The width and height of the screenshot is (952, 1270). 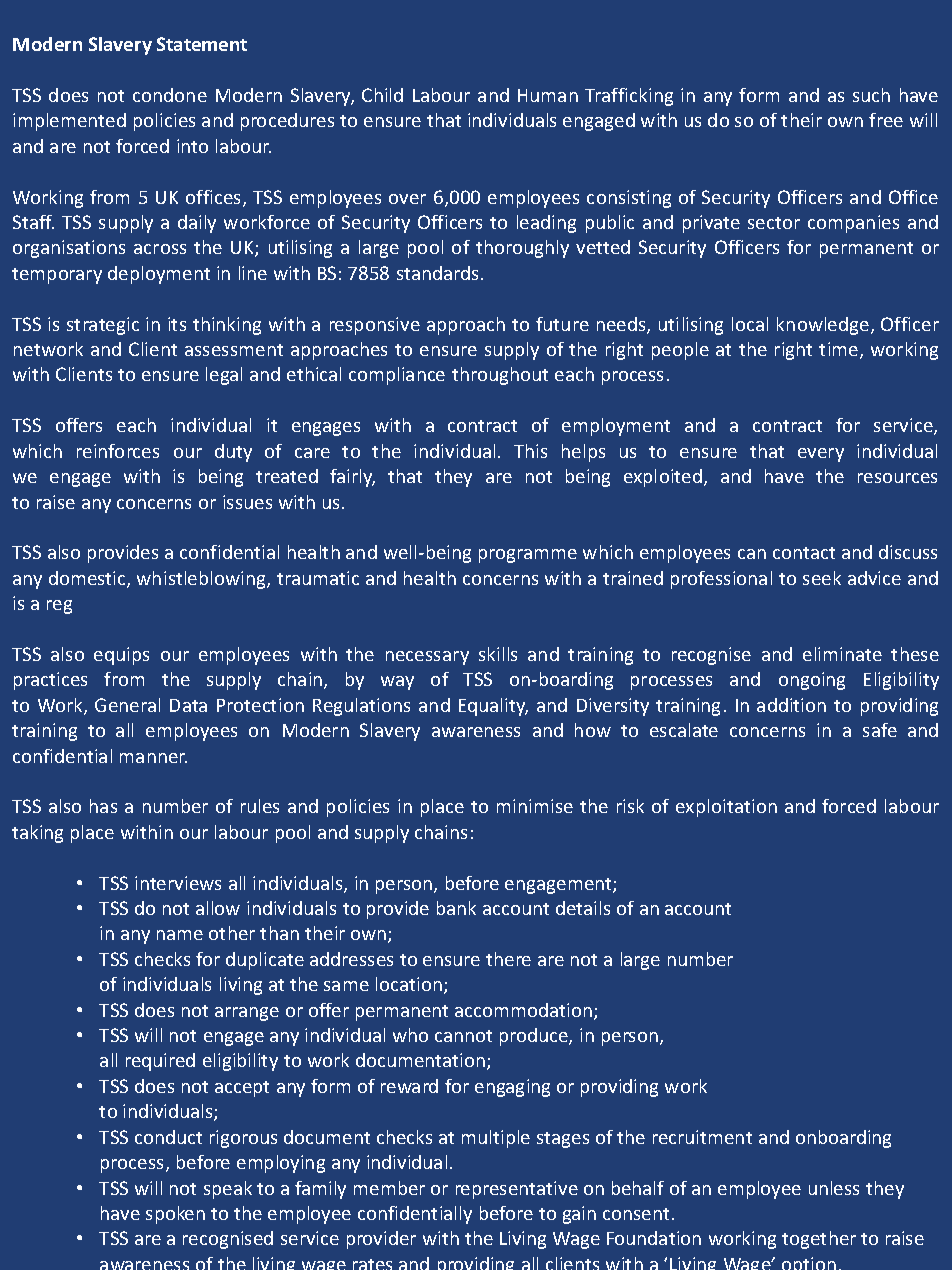 What do you see at coordinates (170, 95) in the screenshot?
I see `condone` at bounding box center [170, 95].
